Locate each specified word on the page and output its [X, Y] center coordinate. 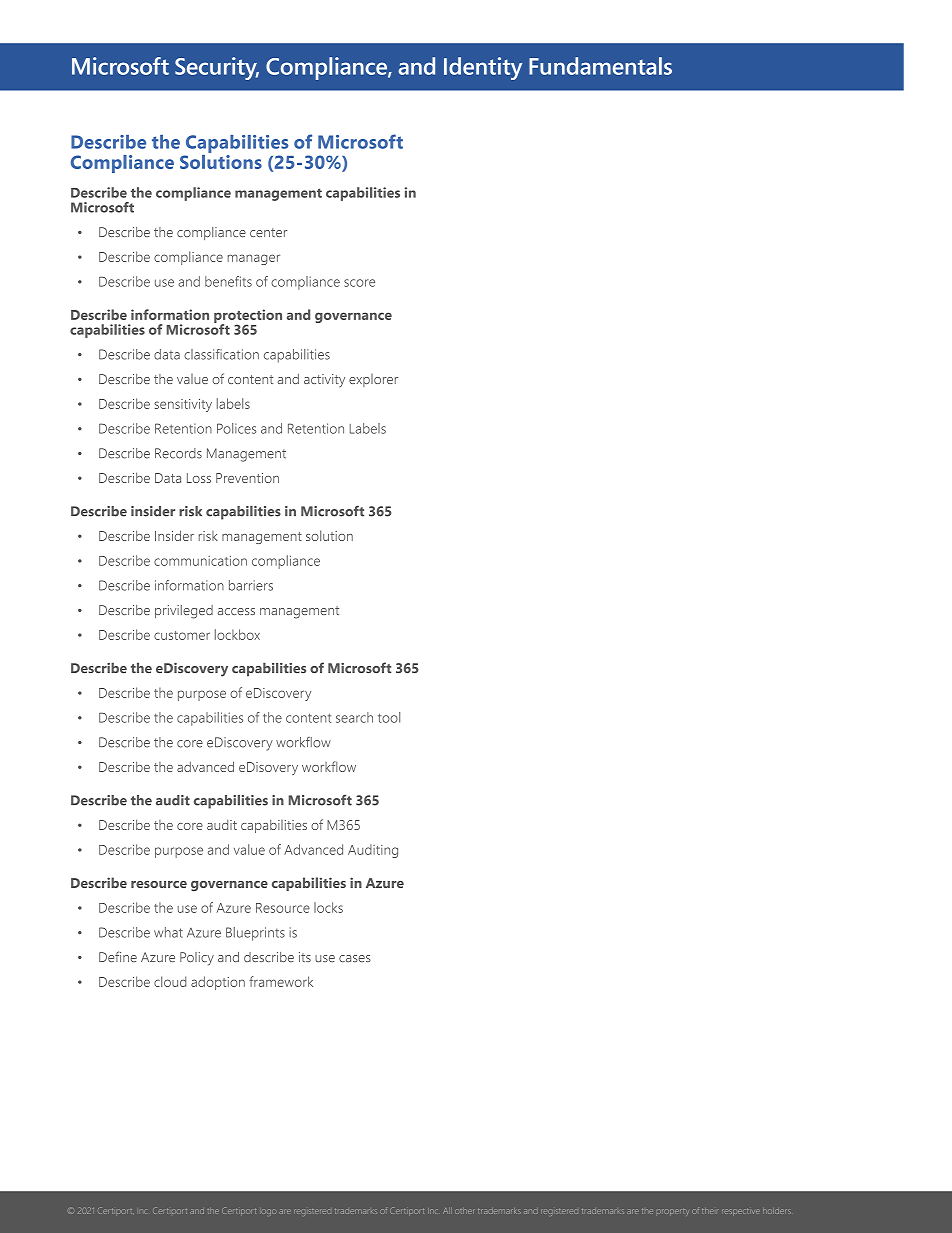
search [354, 717]
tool [389, 717]
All [447, 1211]
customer [182, 635]
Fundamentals [600, 66]
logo [268, 1212]
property [673, 1212]
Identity [483, 68]
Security [217, 68]
